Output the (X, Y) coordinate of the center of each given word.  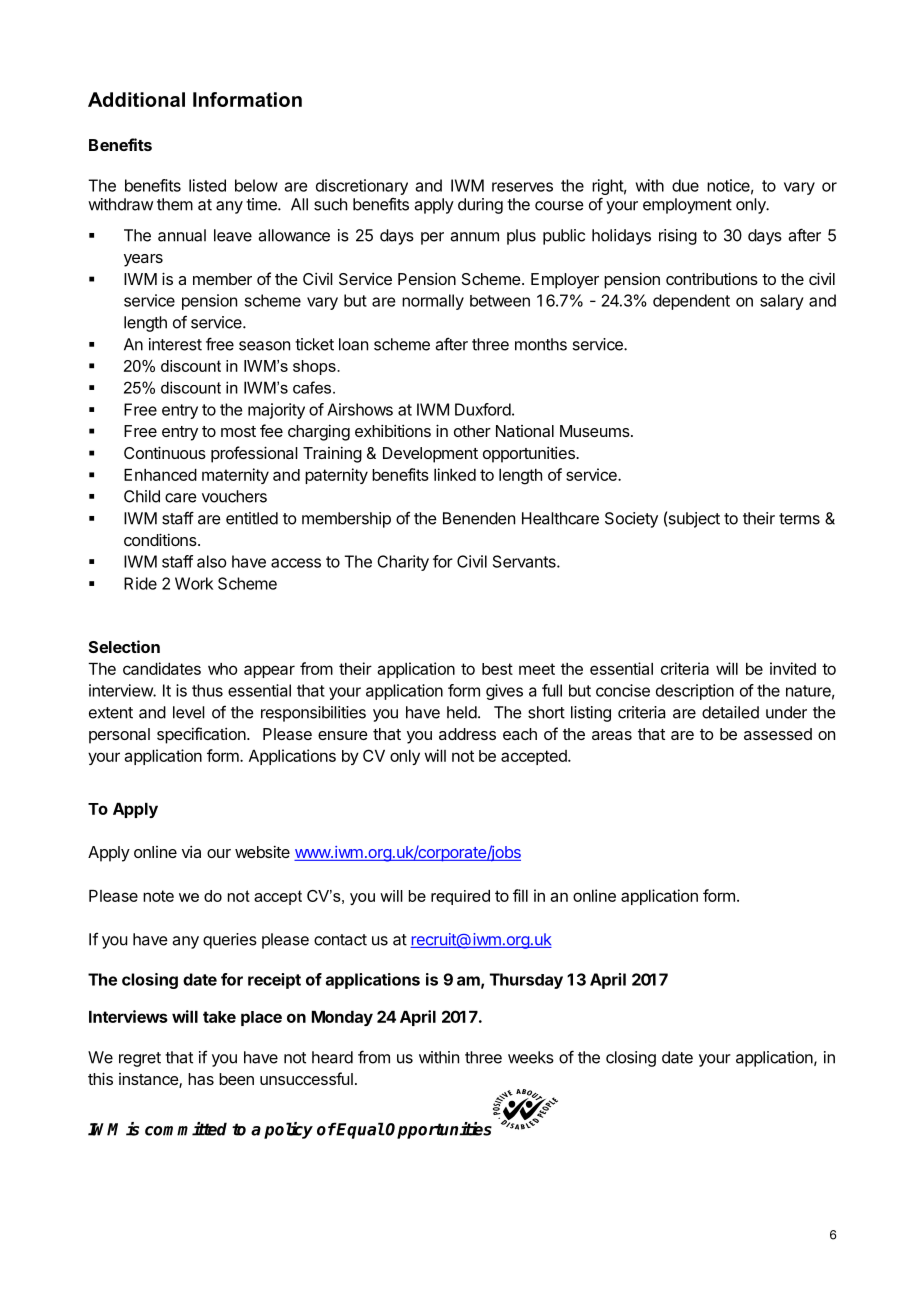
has (201, 1079)
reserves (522, 187)
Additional (136, 99)
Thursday (526, 981)
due (685, 185)
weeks (531, 1057)
